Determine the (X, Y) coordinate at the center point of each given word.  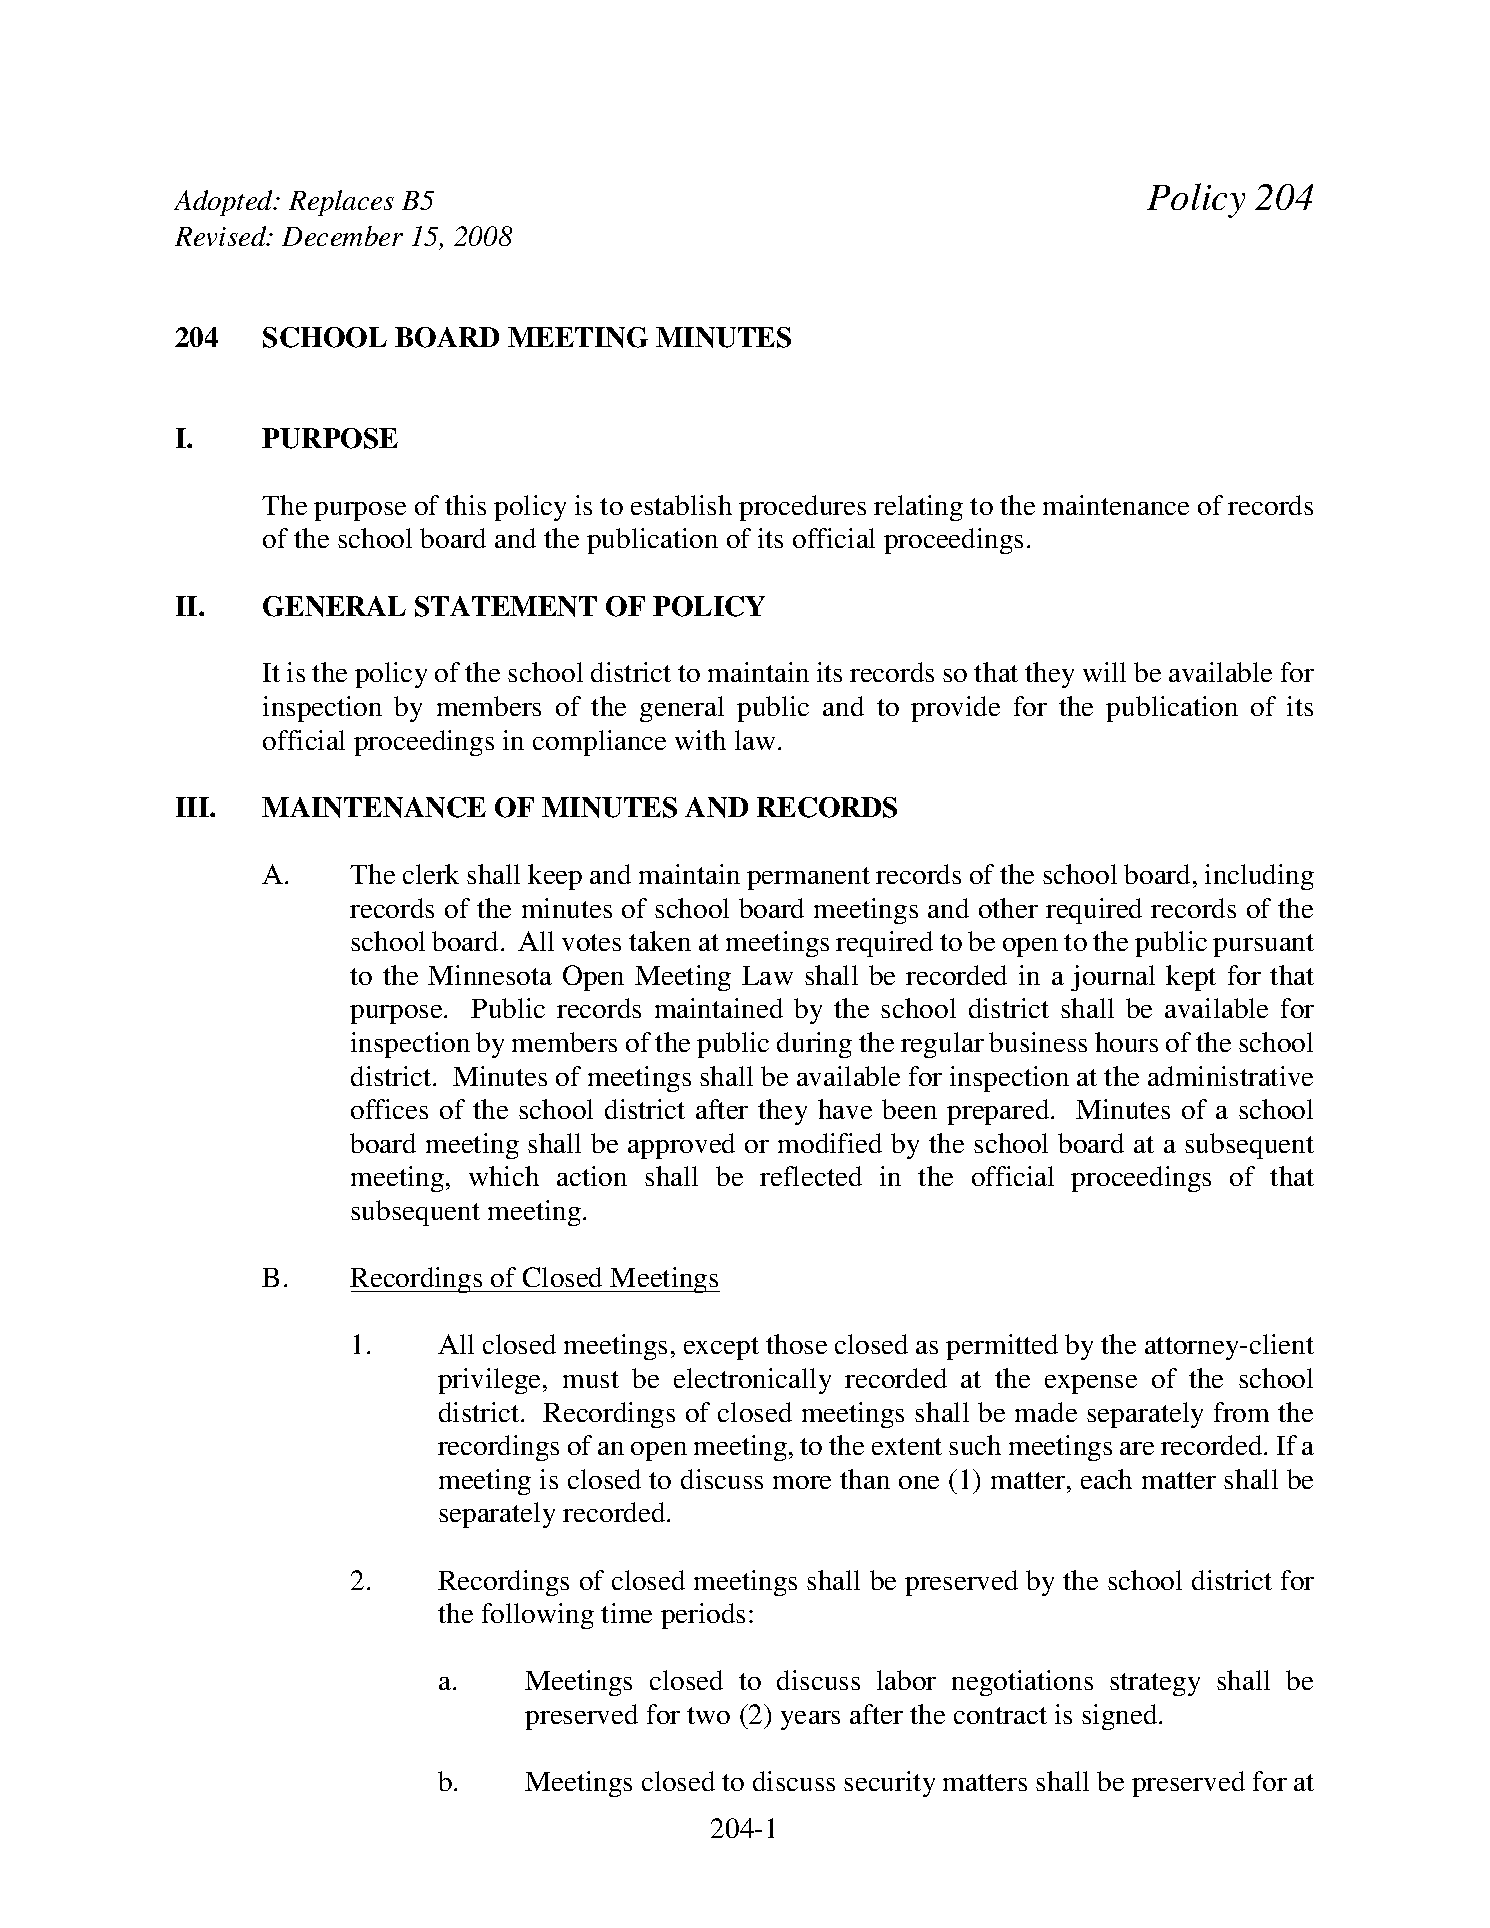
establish (681, 505)
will (1104, 672)
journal (1113, 978)
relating (918, 508)
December (342, 236)
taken (660, 941)
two (708, 1715)
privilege (491, 1381)
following (538, 1616)
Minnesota (490, 975)
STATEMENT (506, 606)
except (721, 1348)
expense (1091, 1384)
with (700, 740)
